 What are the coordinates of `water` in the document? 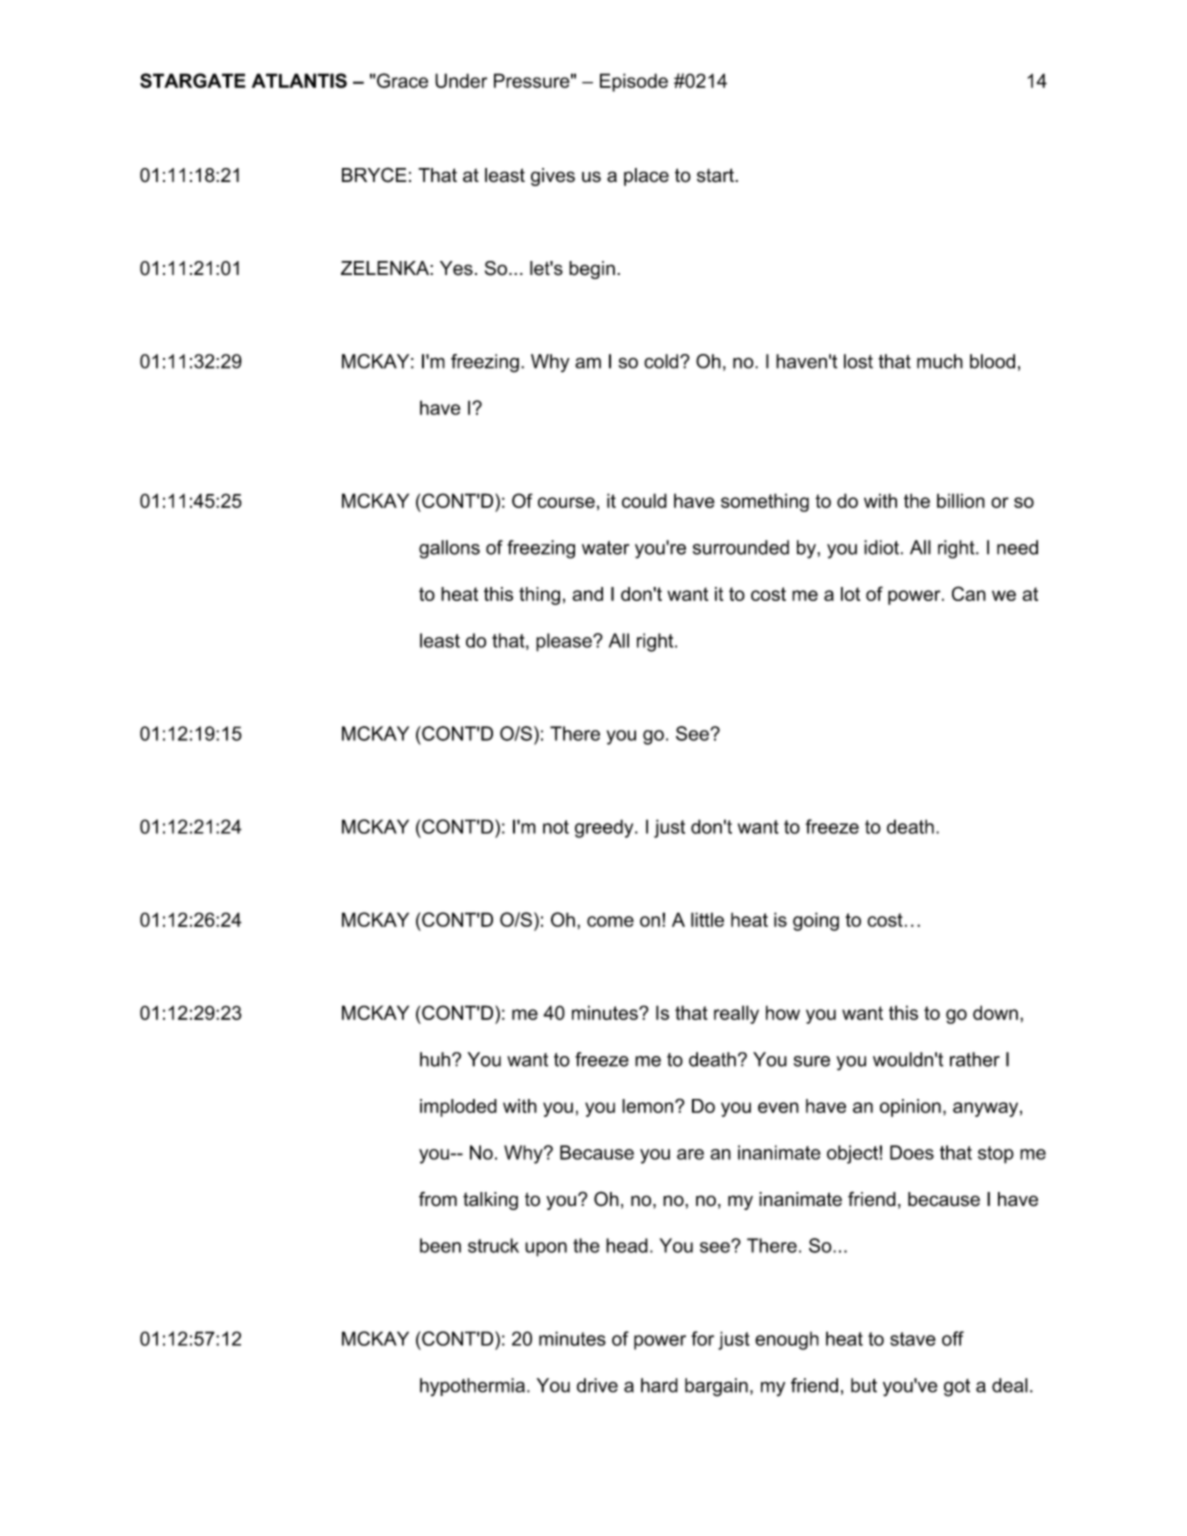 It's located at (605, 548).
